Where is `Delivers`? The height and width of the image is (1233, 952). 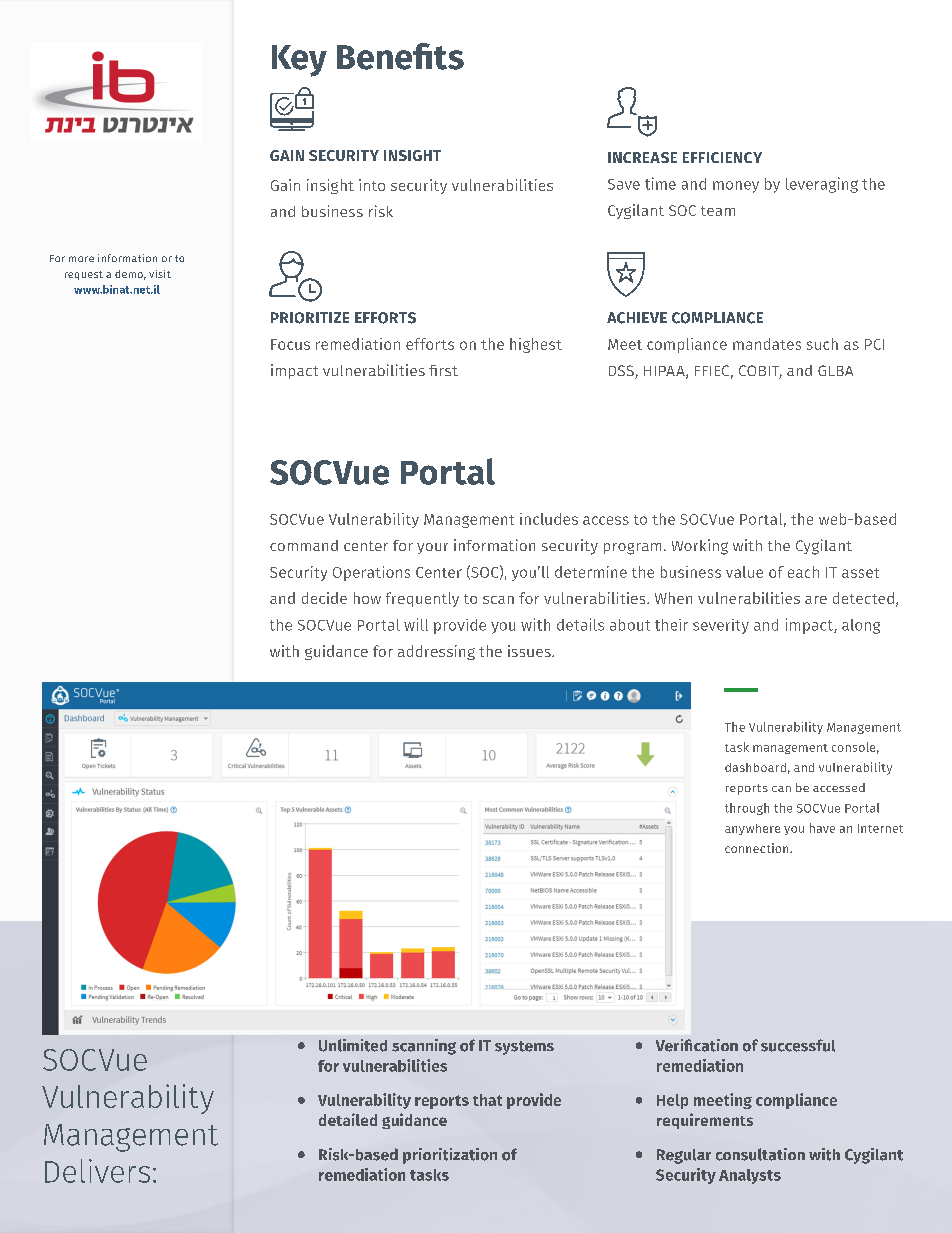 Delivers is located at coordinates (97, 1171).
